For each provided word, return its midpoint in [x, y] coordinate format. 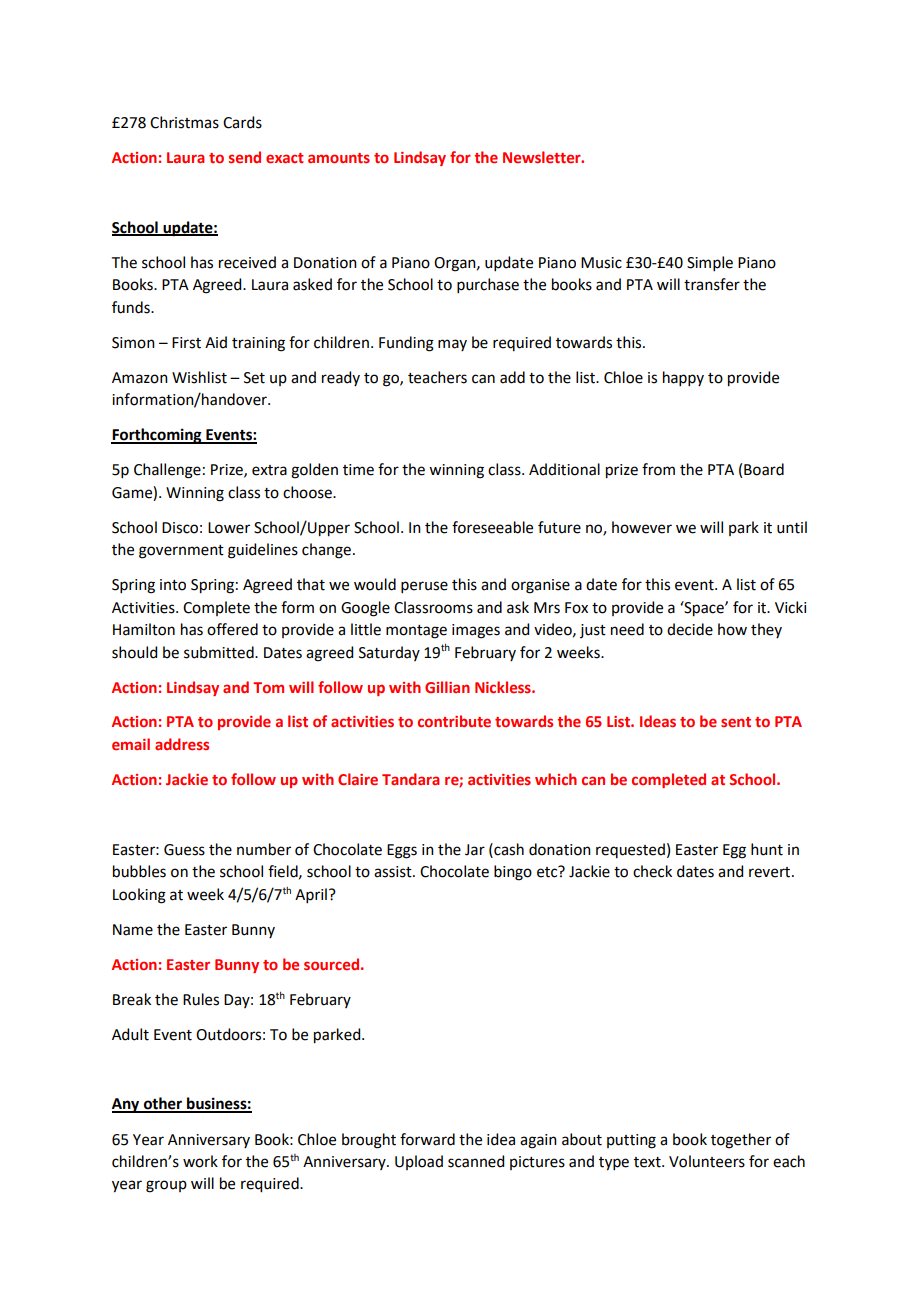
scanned [476, 1161]
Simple [710, 263]
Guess [184, 850]
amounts [339, 158]
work [200, 1161]
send [245, 157]
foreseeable [492, 527]
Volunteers [707, 1161]
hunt [767, 849]
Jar [475, 850]
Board [764, 469]
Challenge [167, 471]
